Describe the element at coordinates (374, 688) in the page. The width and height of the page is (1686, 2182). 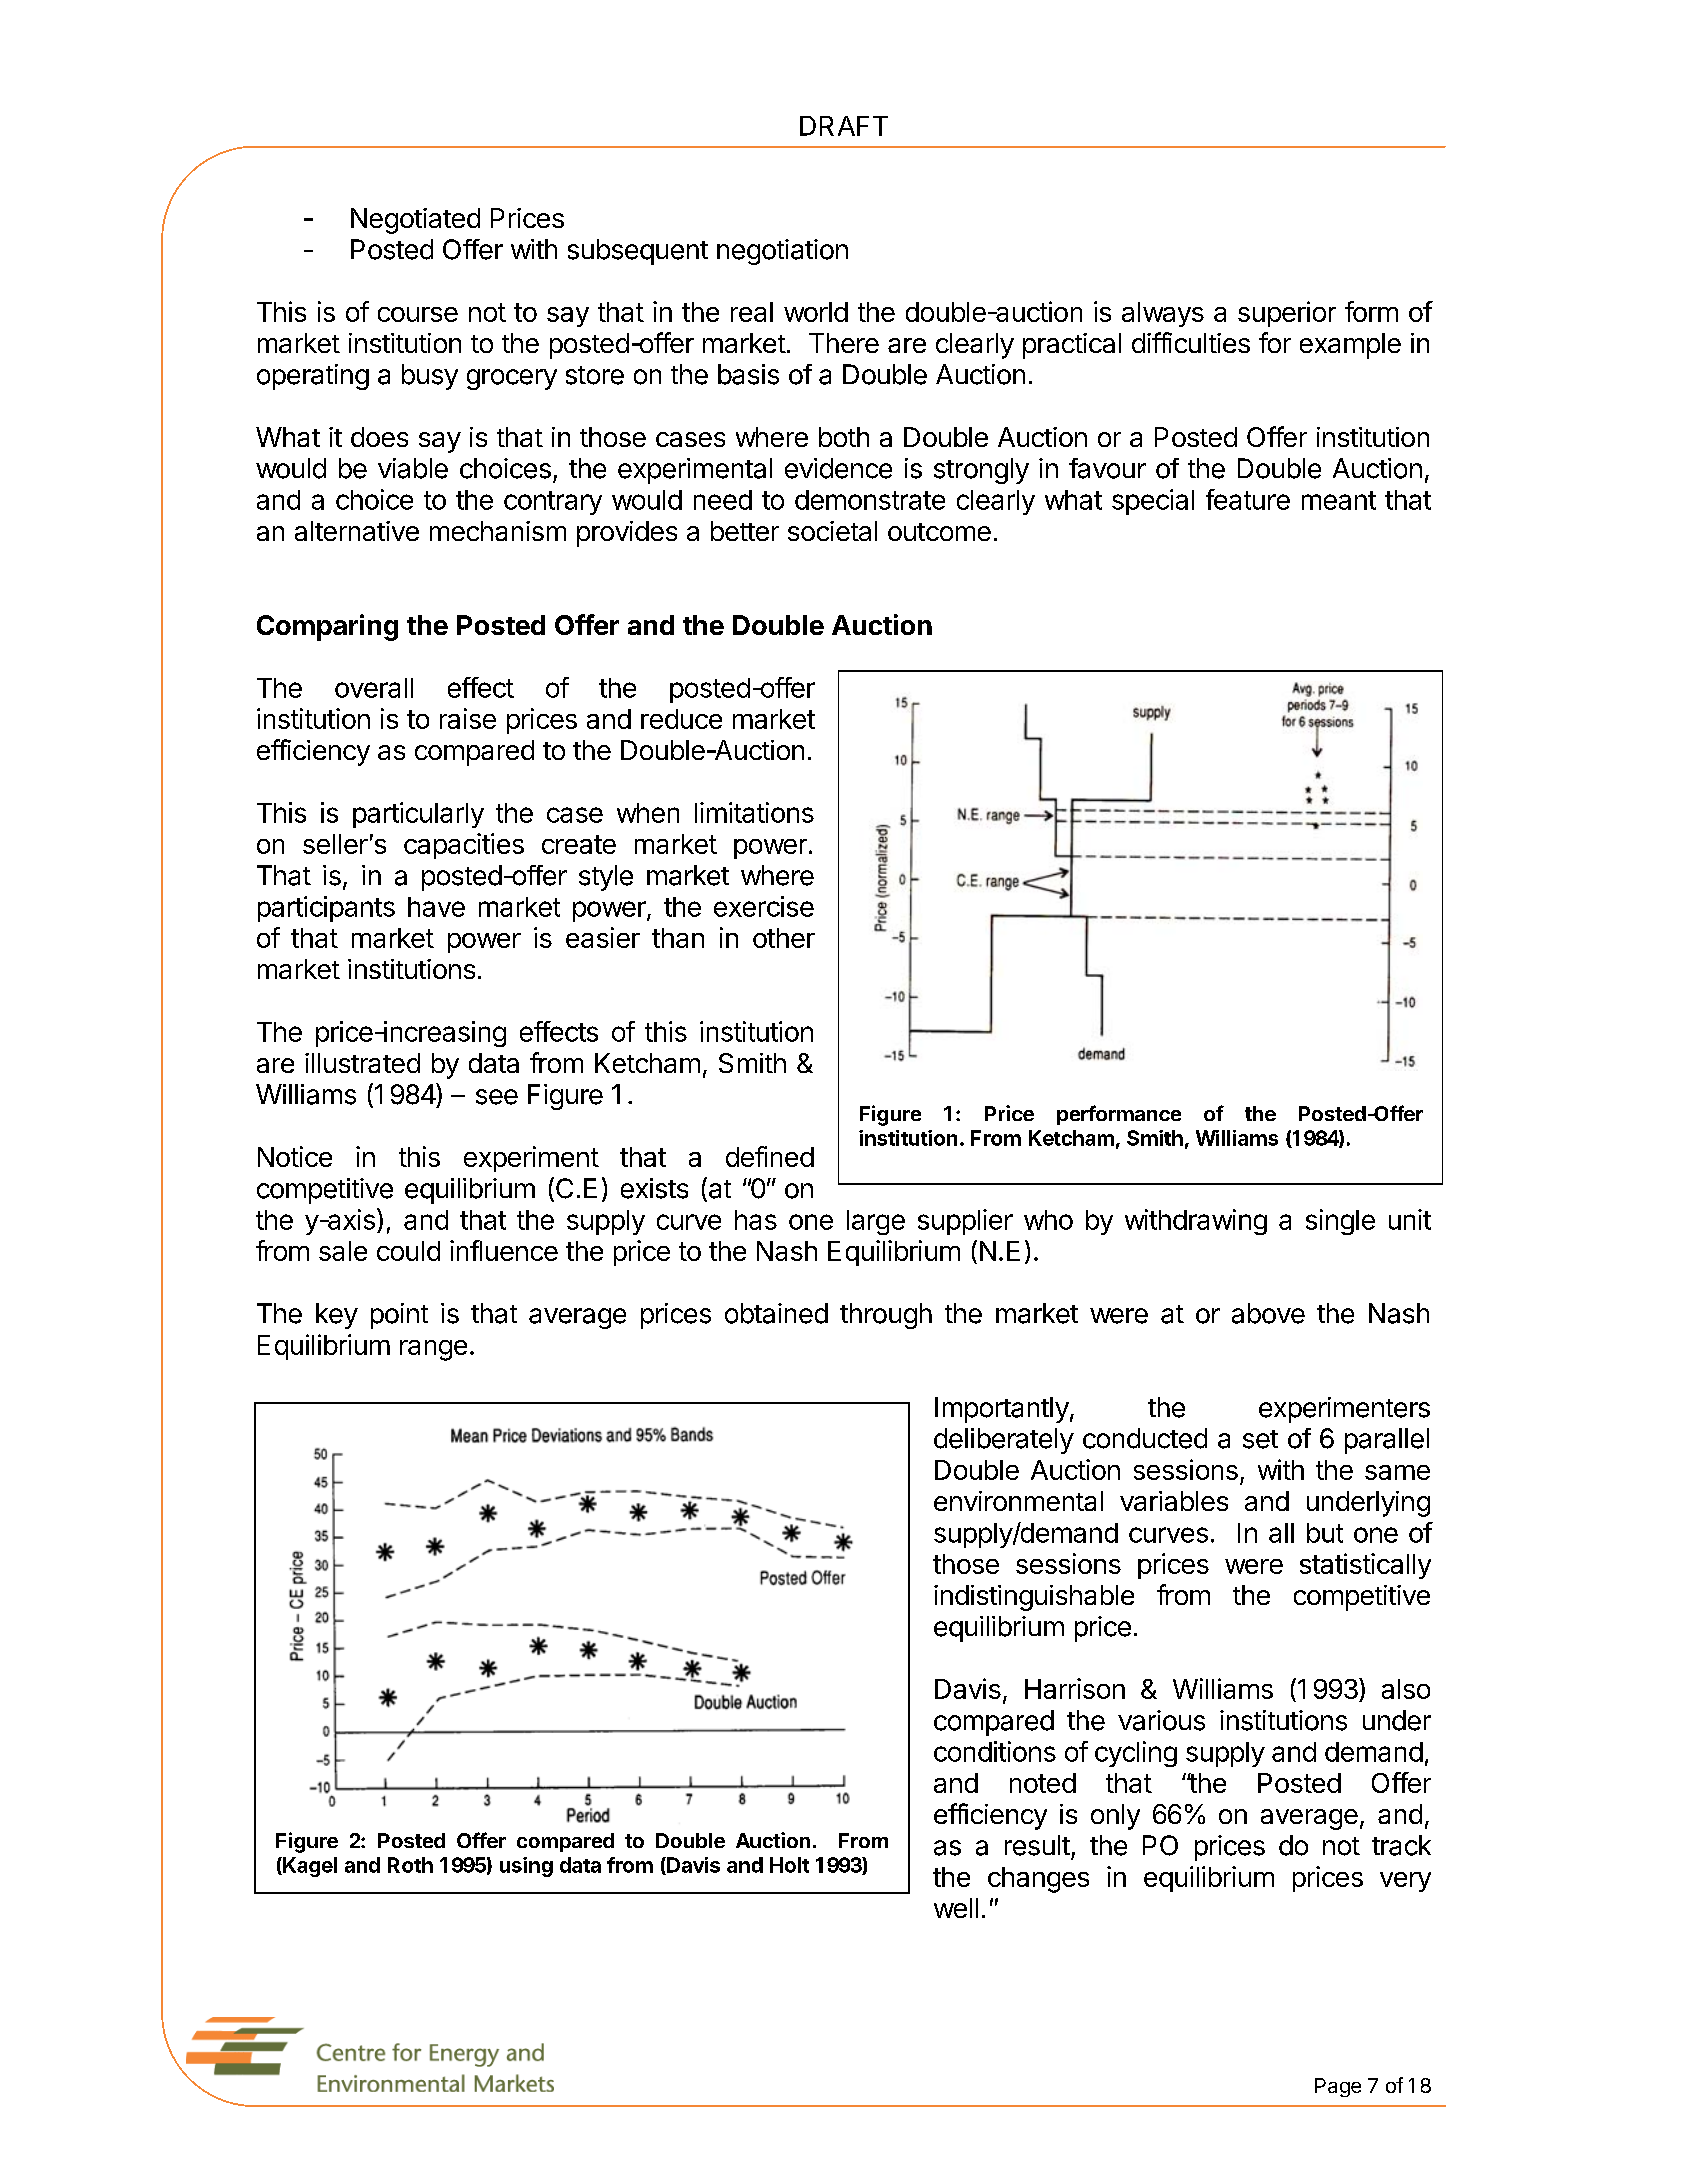
I see `overall` at that location.
